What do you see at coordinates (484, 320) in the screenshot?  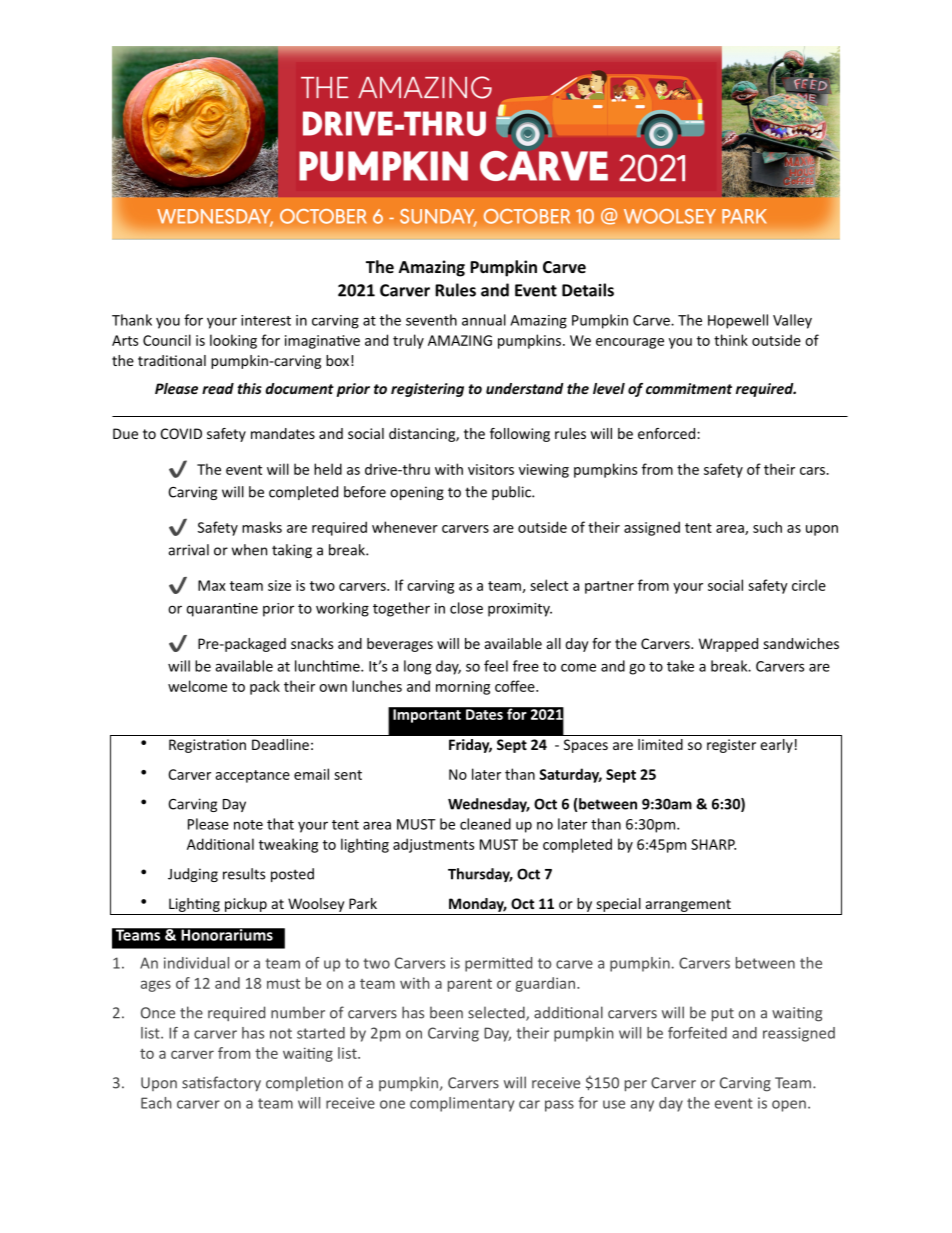 I see `annual` at bounding box center [484, 320].
